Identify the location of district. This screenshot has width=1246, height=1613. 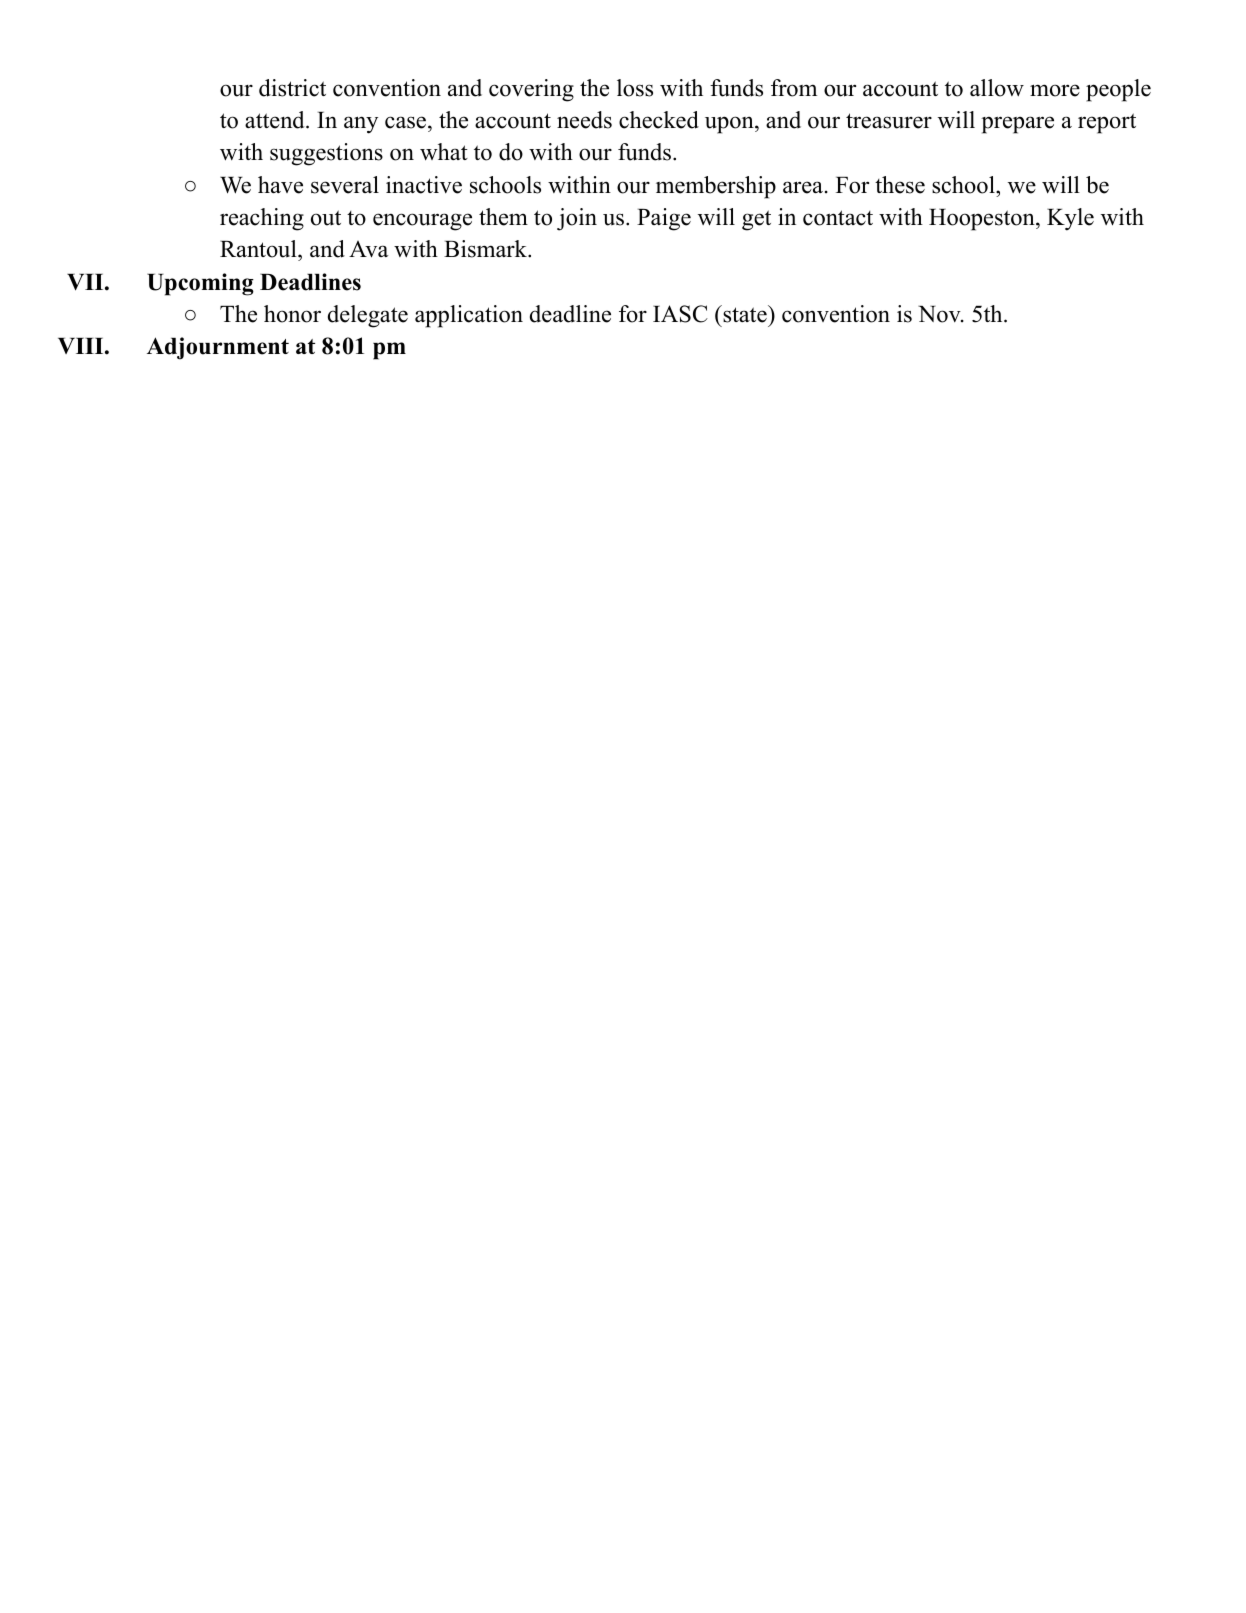
(292, 88).
